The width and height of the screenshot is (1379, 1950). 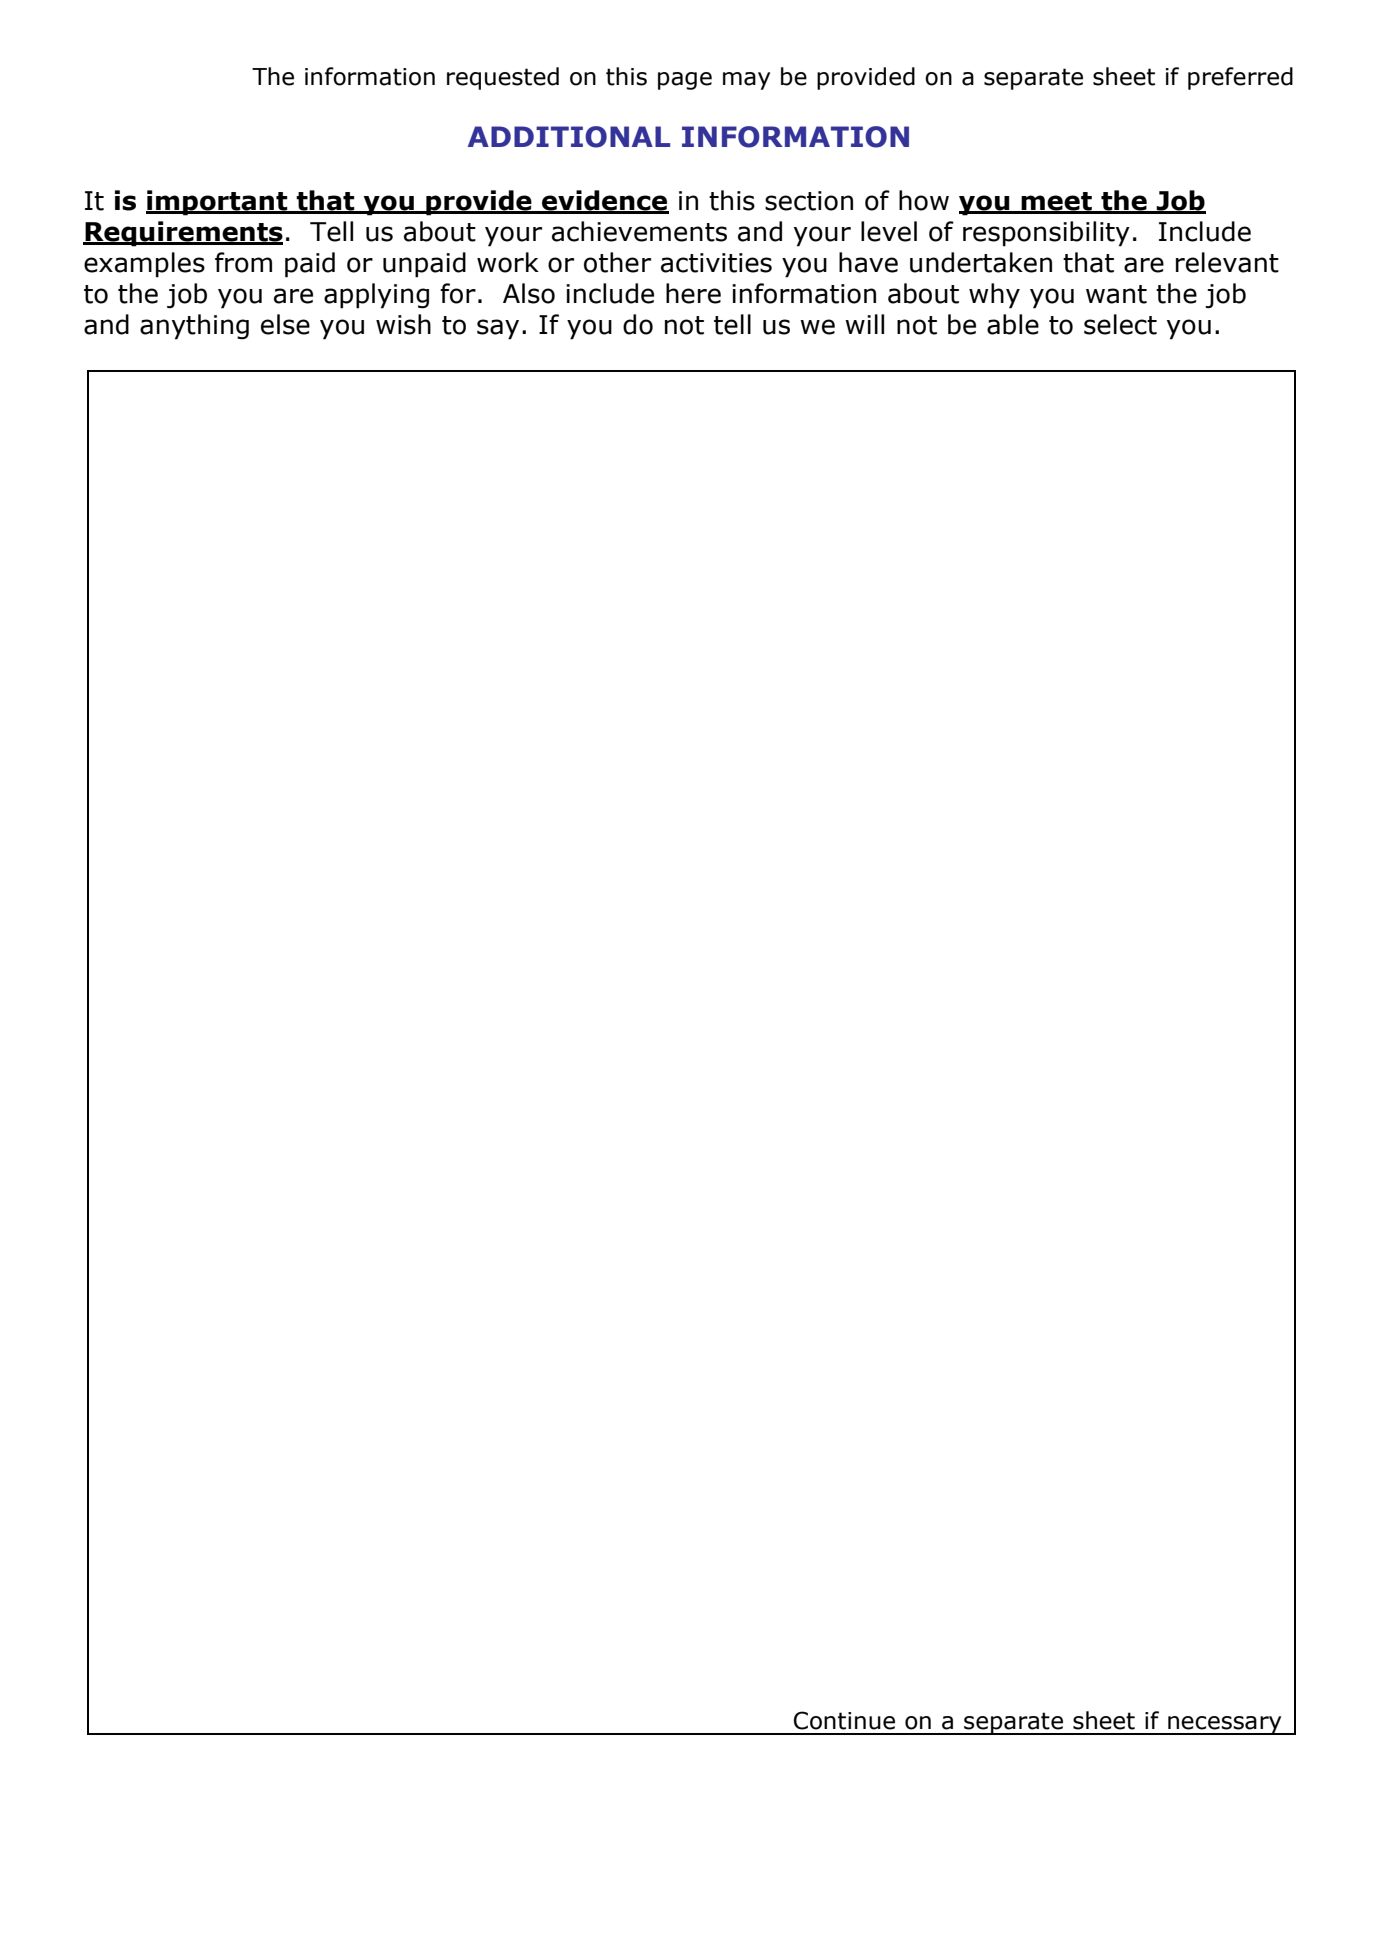 I want to click on anything, so click(x=194, y=327).
